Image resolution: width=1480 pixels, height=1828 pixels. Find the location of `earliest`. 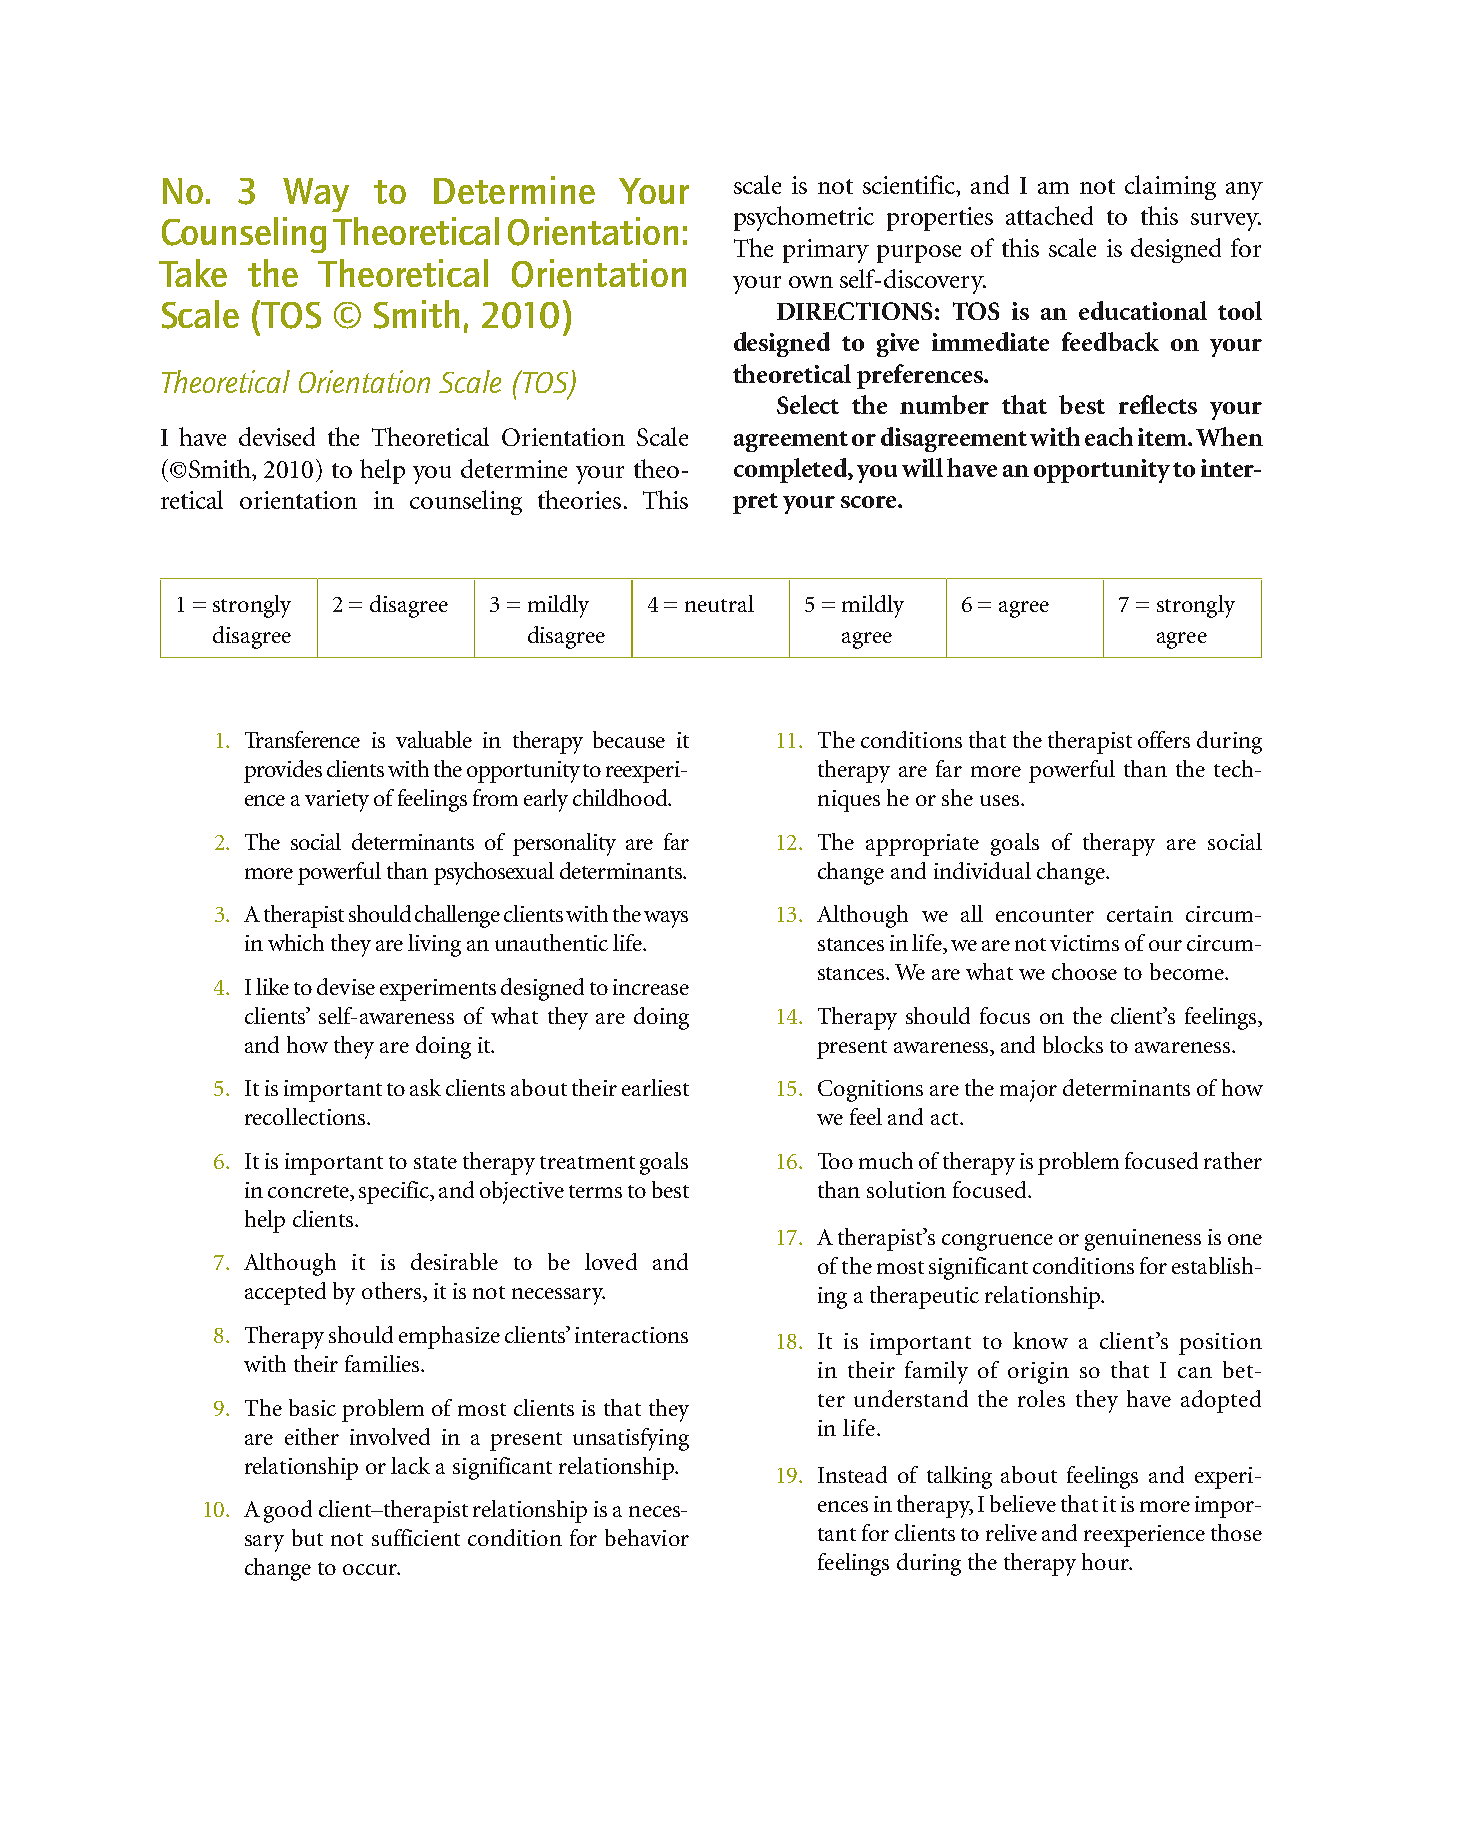

earliest is located at coordinates (655, 1087).
